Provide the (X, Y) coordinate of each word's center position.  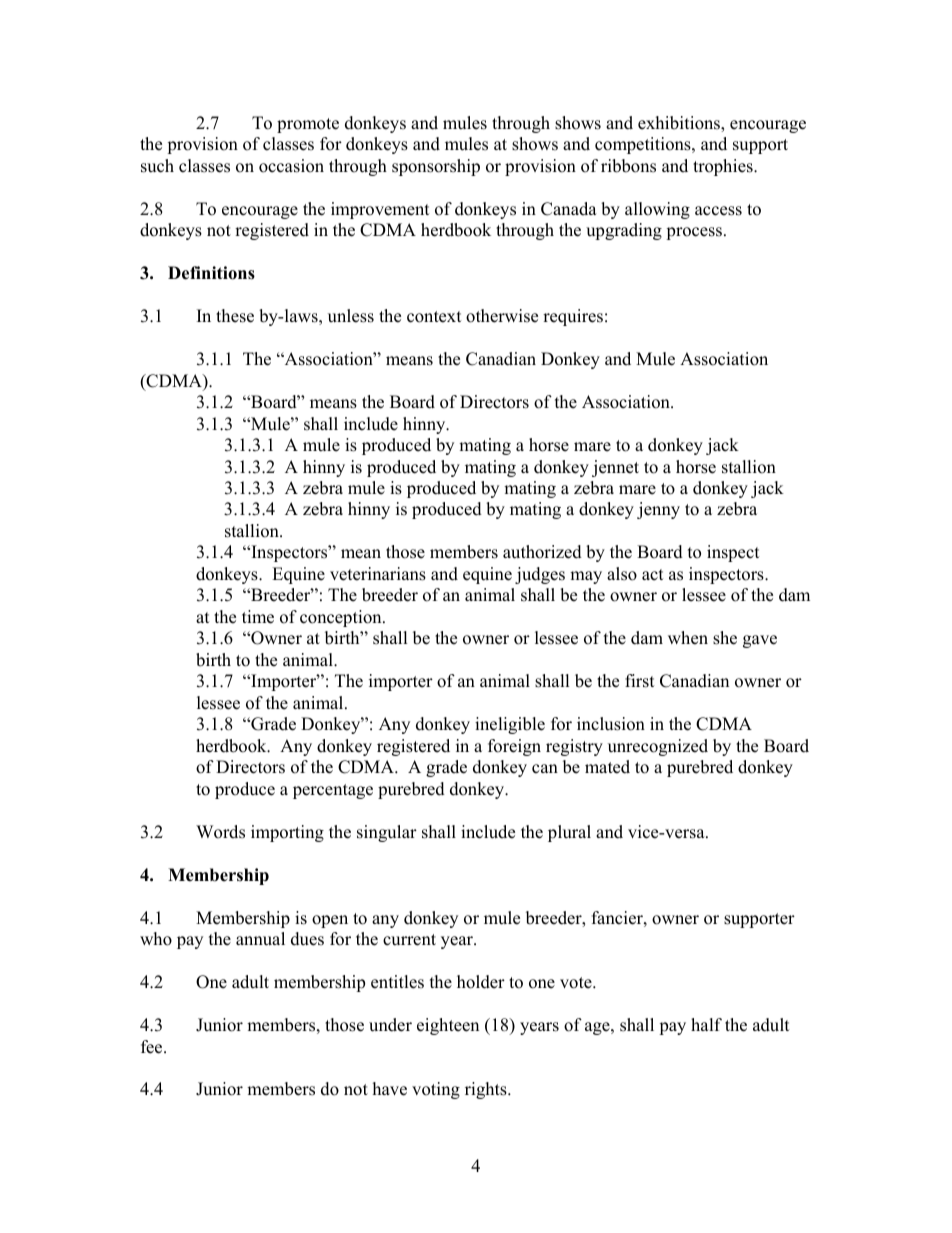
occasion (291, 166)
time (258, 617)
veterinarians (378, 574)
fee (153, 1047)
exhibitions (680, 124)
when (688, 638)
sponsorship (436, 167)
